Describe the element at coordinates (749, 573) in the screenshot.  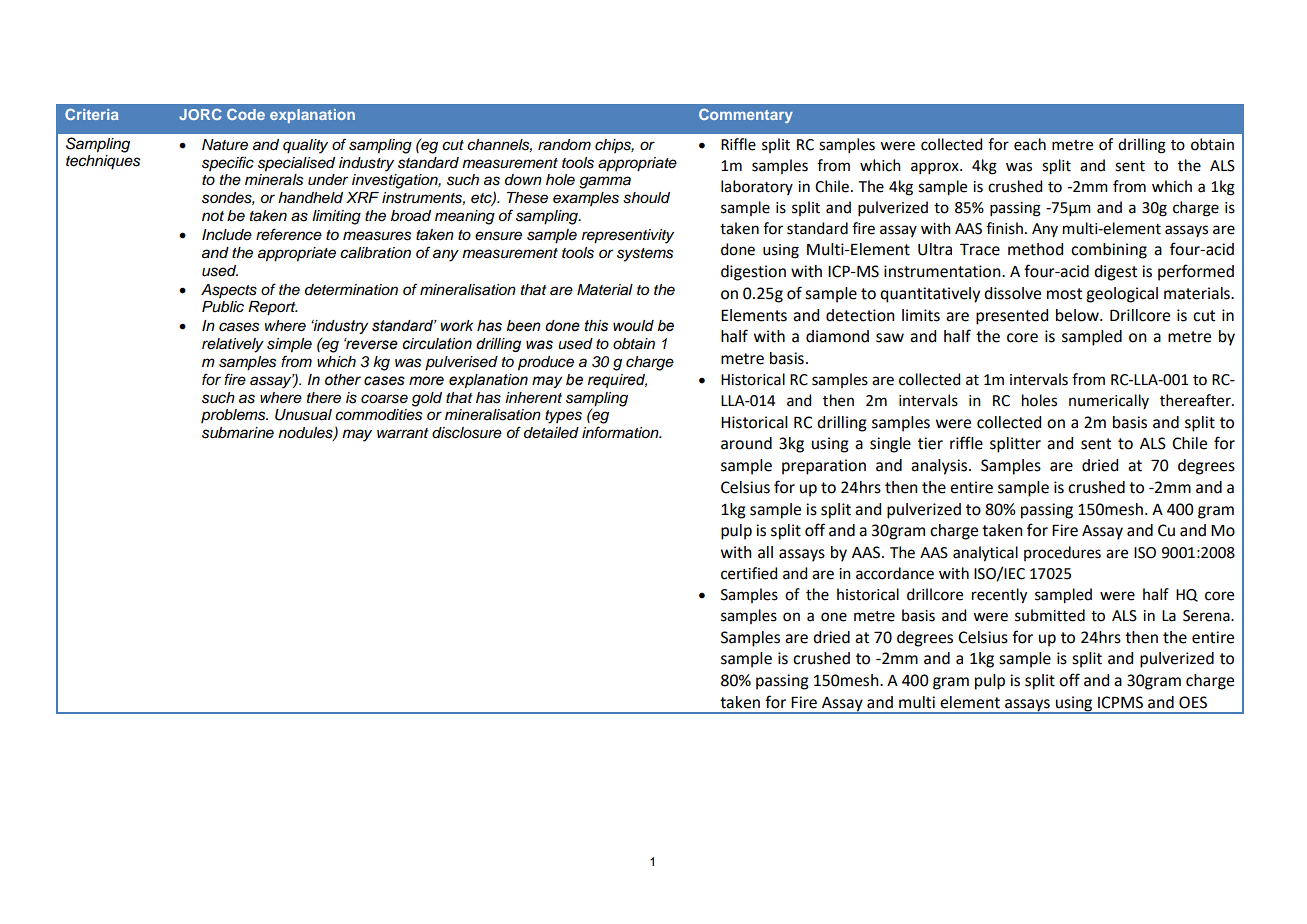
I see `certified` at that location.
